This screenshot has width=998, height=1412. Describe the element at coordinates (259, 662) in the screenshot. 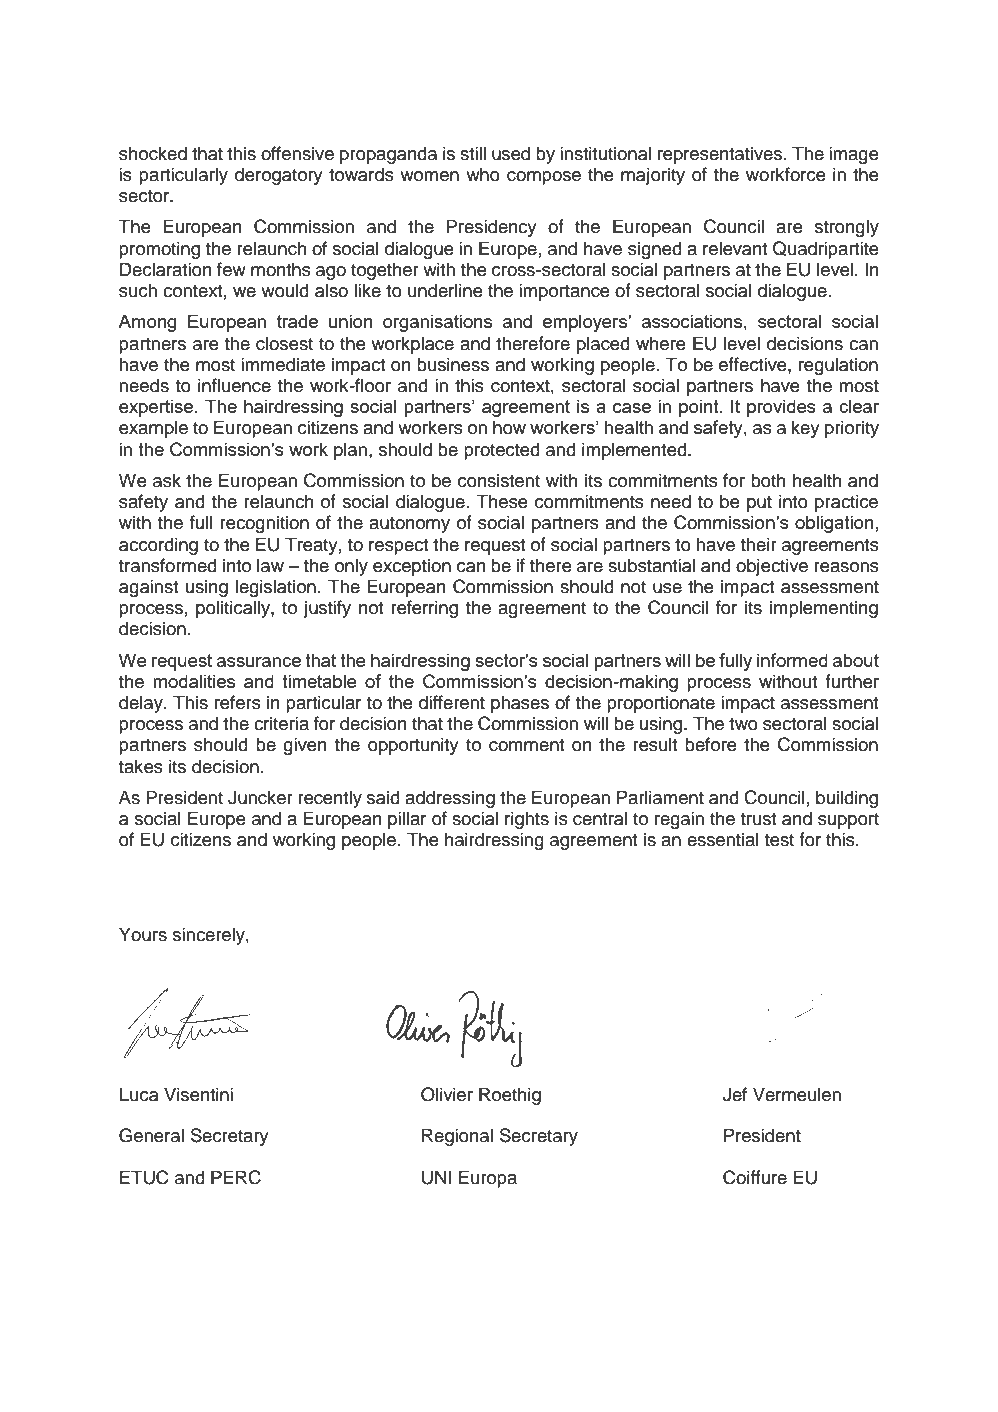

I see `assurance` at that location.
